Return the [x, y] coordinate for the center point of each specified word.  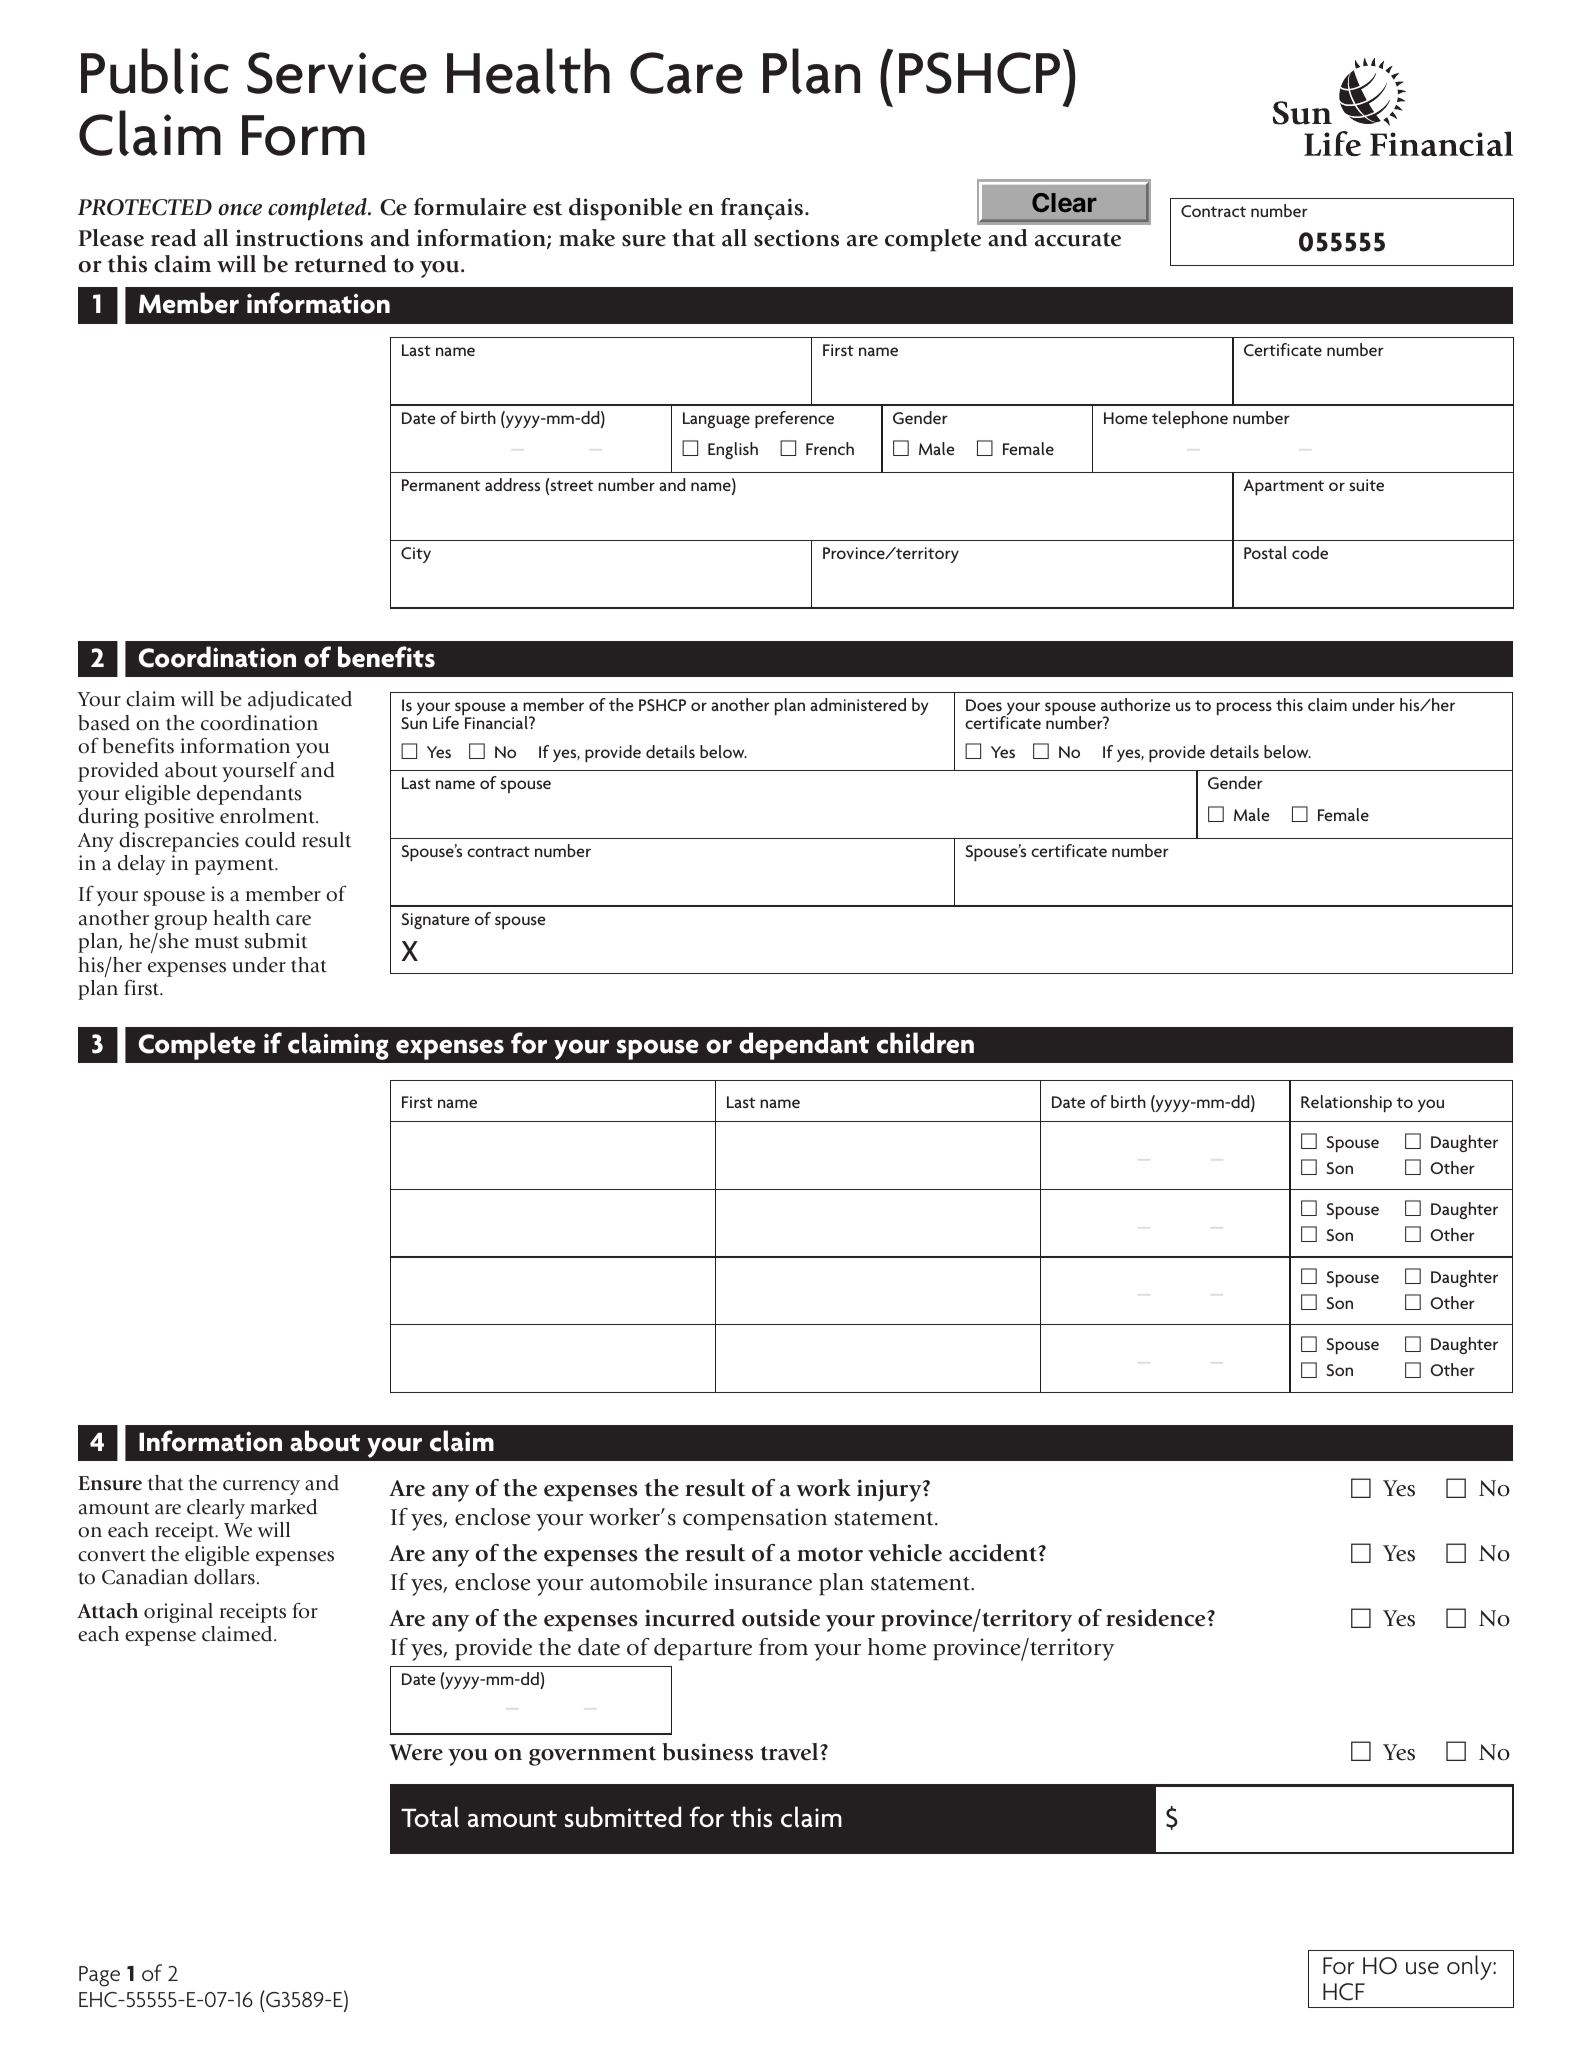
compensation [755, 1519]
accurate [1078, 239]
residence [1157, 1618]
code [1310, 552]
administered [858, 704]
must [217, 942]
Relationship [1346, 1103]
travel [790, 1752]
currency [261, 1487]
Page [99, 1976]
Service [337, 73]
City [416, 555]
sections [796, 238]
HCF [1344, 1992]
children [925, 1043]
